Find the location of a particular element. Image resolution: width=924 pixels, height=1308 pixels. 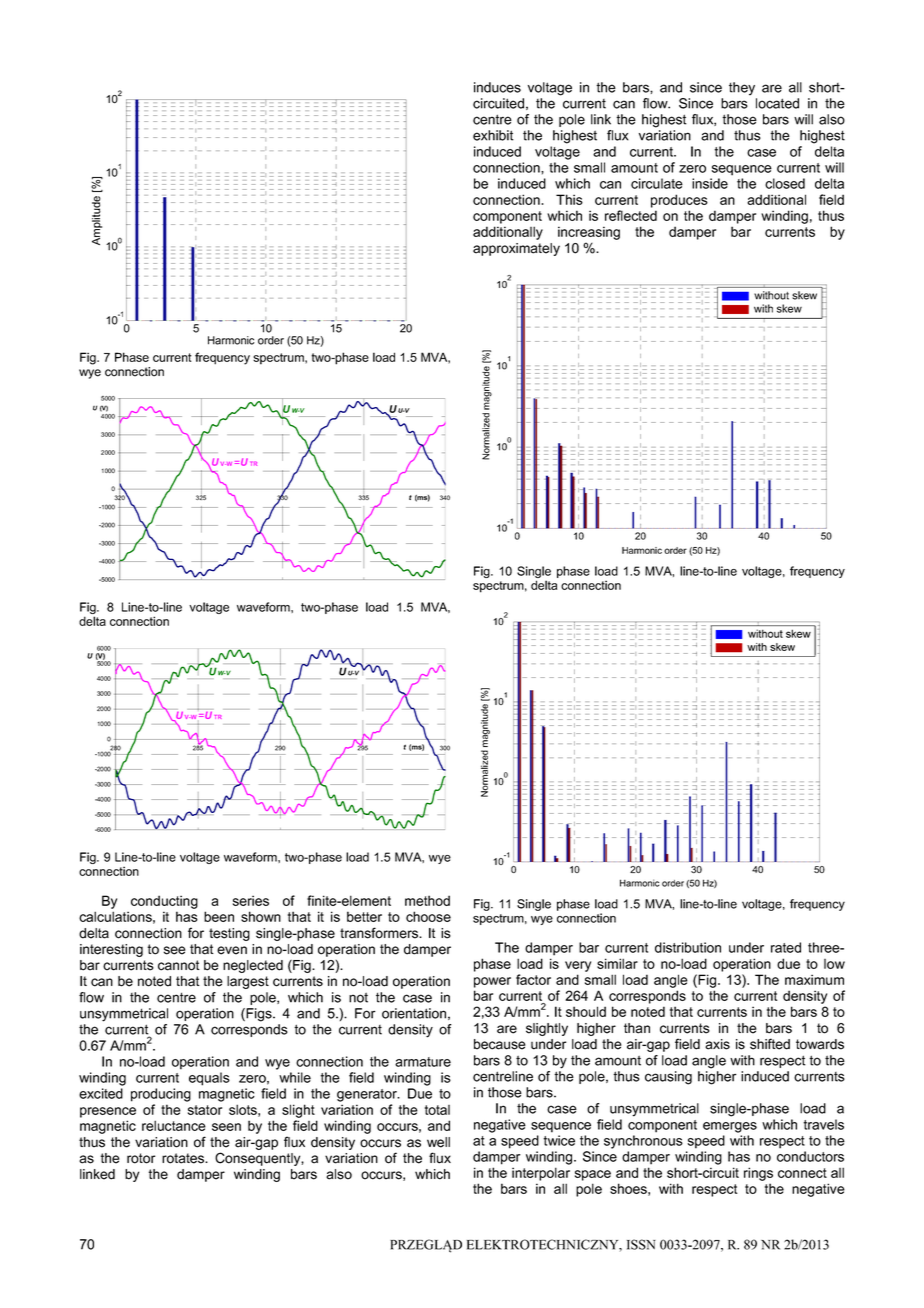

conducting is located at coordinates (164, 902).
